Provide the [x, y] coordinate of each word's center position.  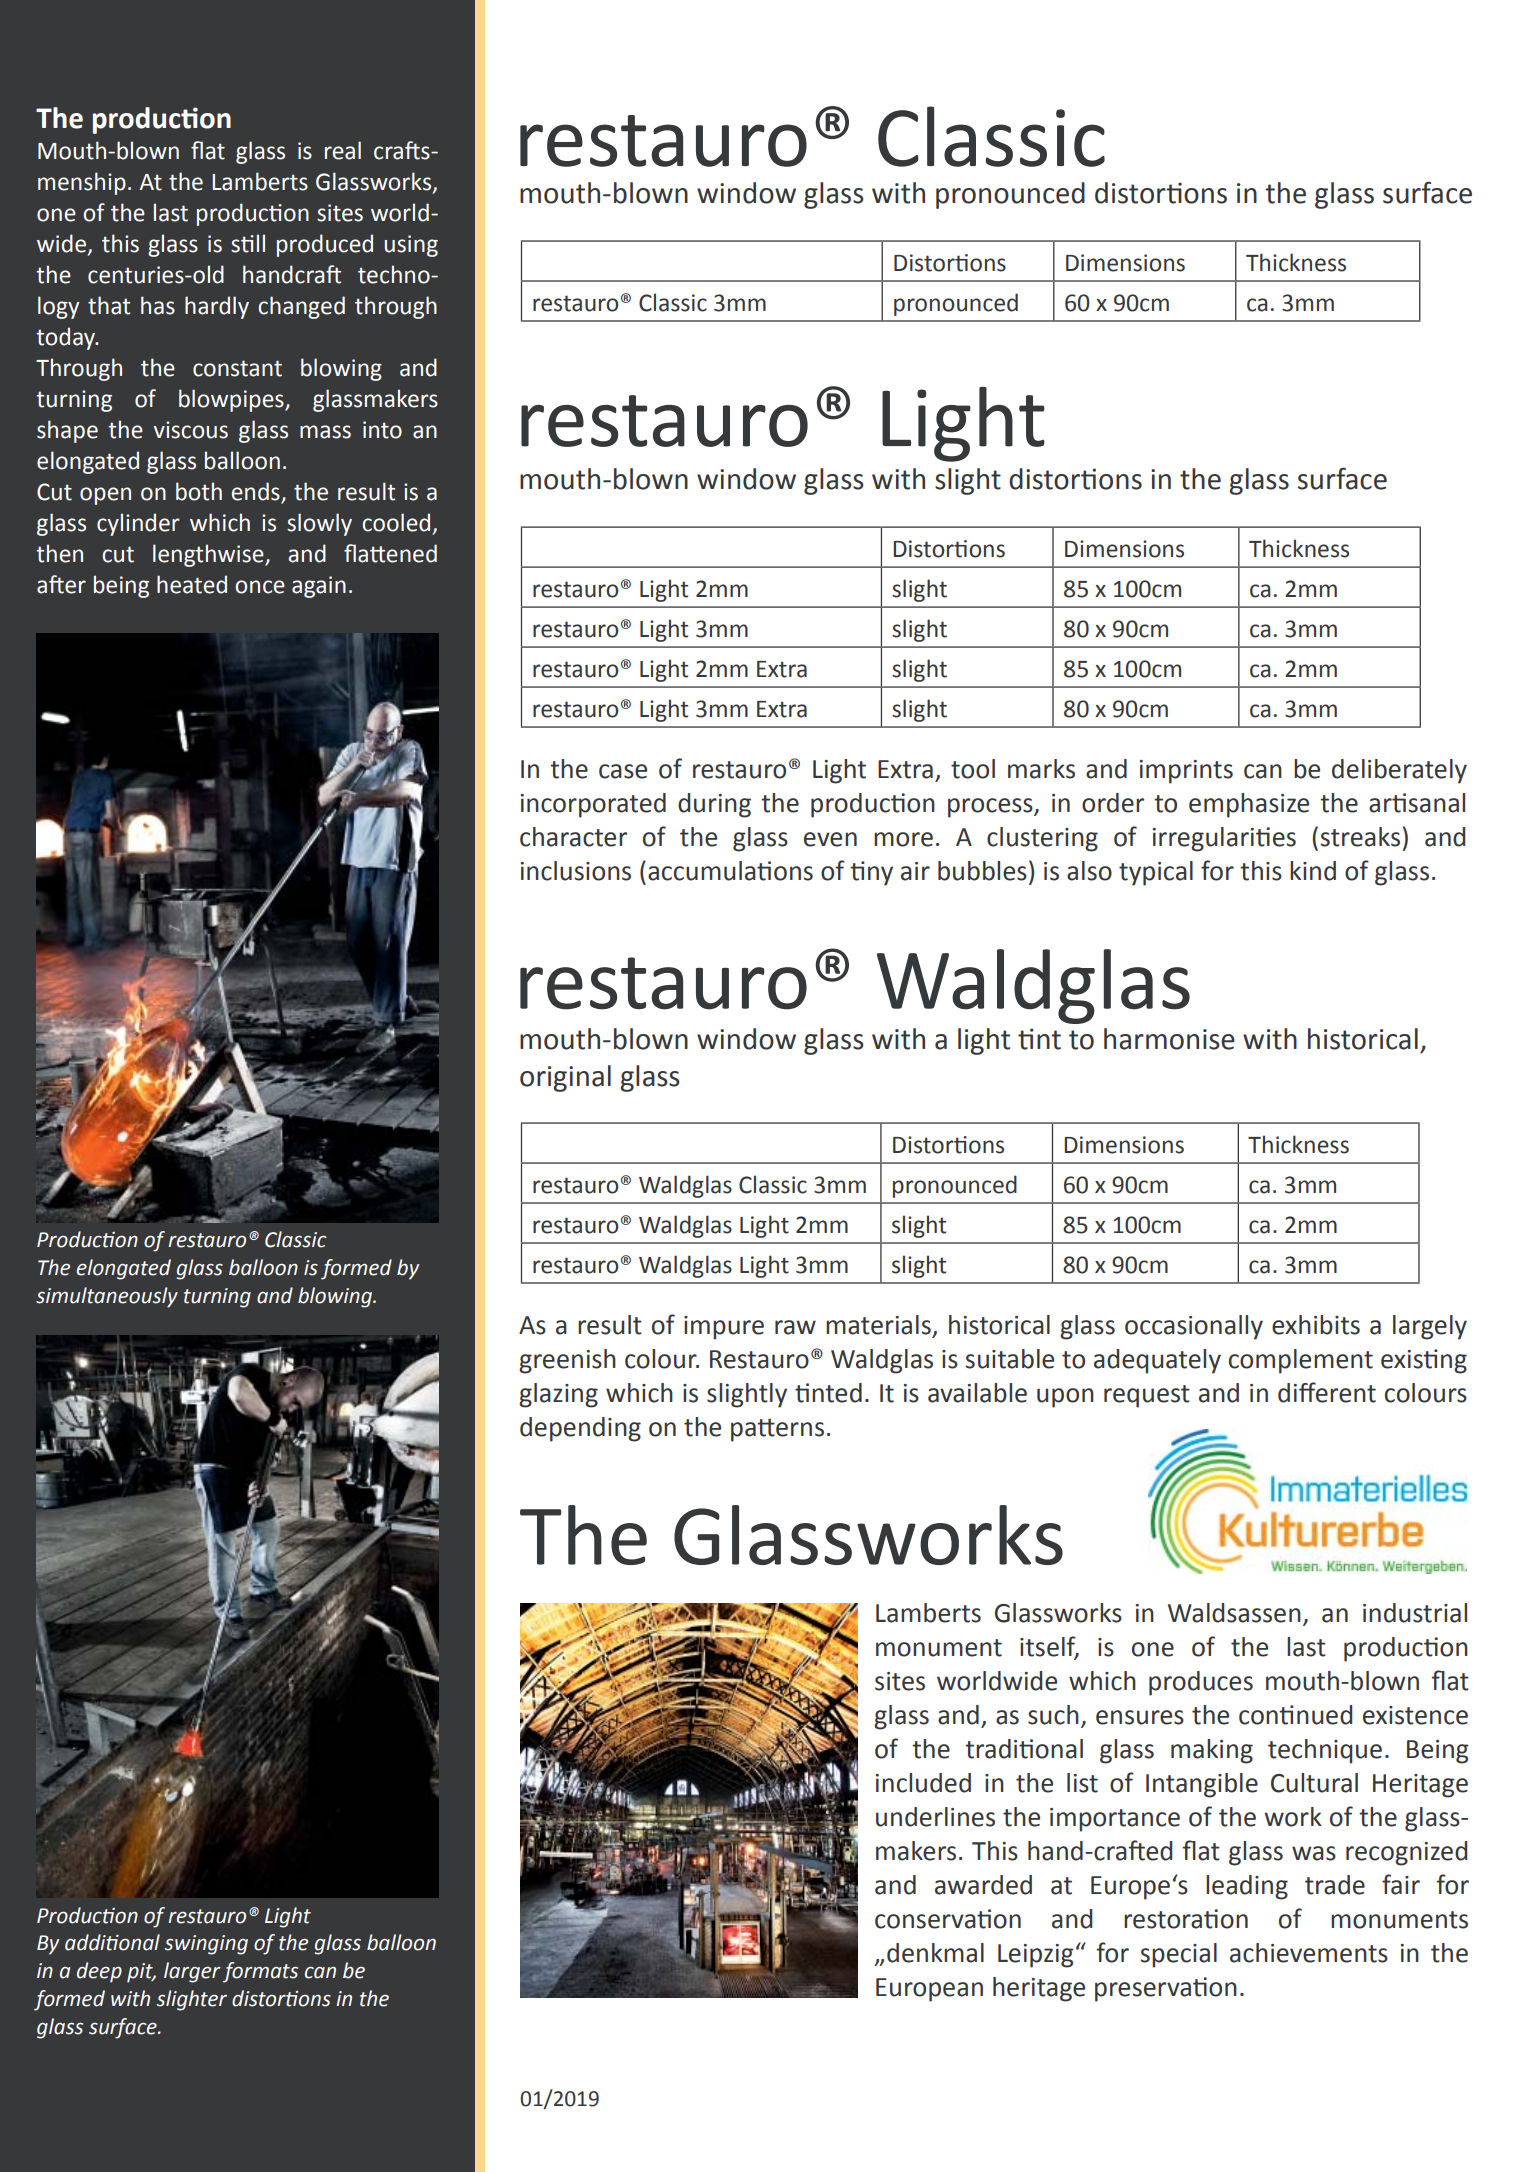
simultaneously [107, 1297]
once [260, 587]
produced [325, 245]
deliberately [1399, 771]
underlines [935, 1817]
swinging [206, 1945]
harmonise [1169, 1039]
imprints [1186, 772]
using [411, 246]
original [565, 1078]
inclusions [576, 871]
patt [753, 1430]
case [623, 771]
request [1147, 1396]
